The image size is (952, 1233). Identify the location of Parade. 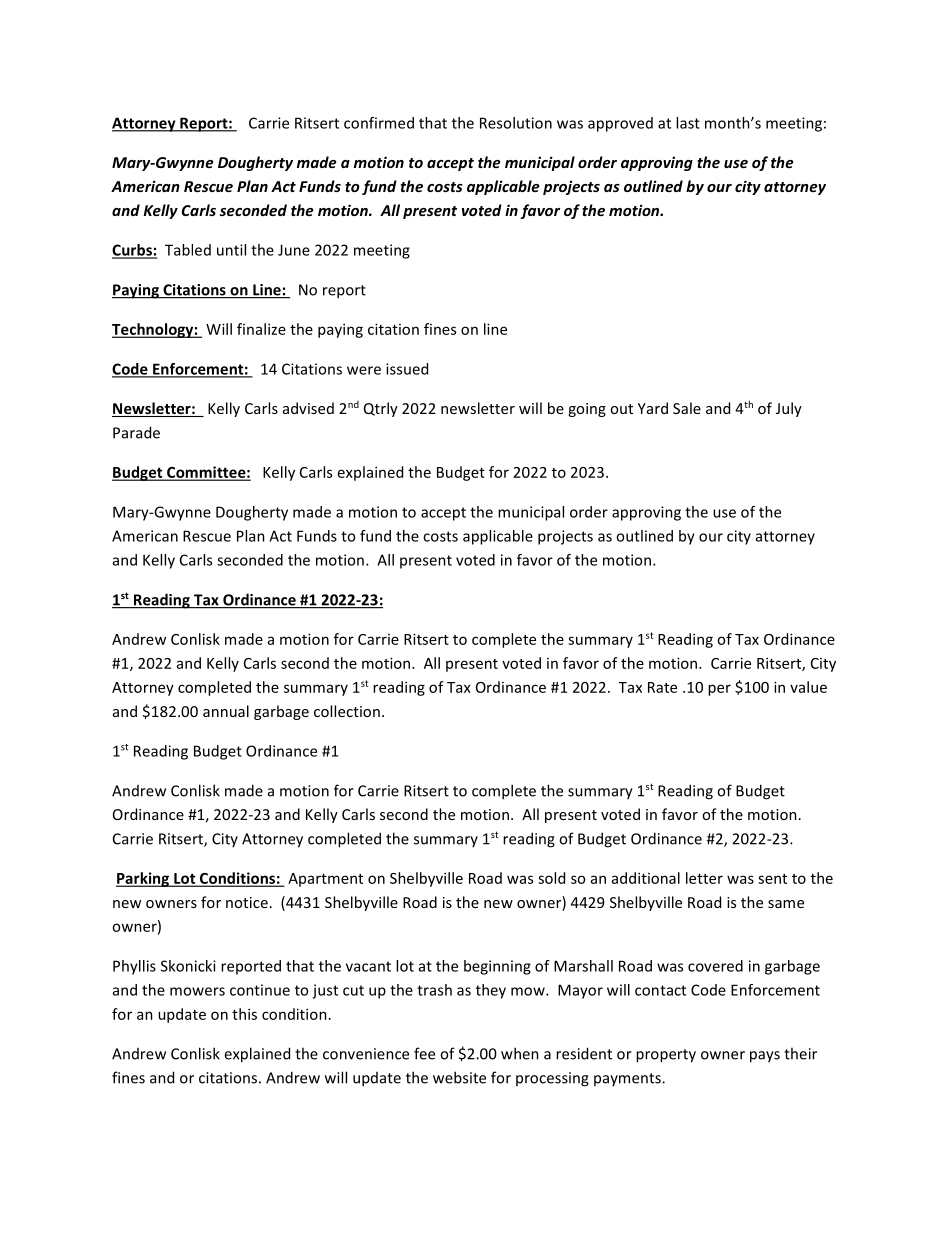
(136, 432).
